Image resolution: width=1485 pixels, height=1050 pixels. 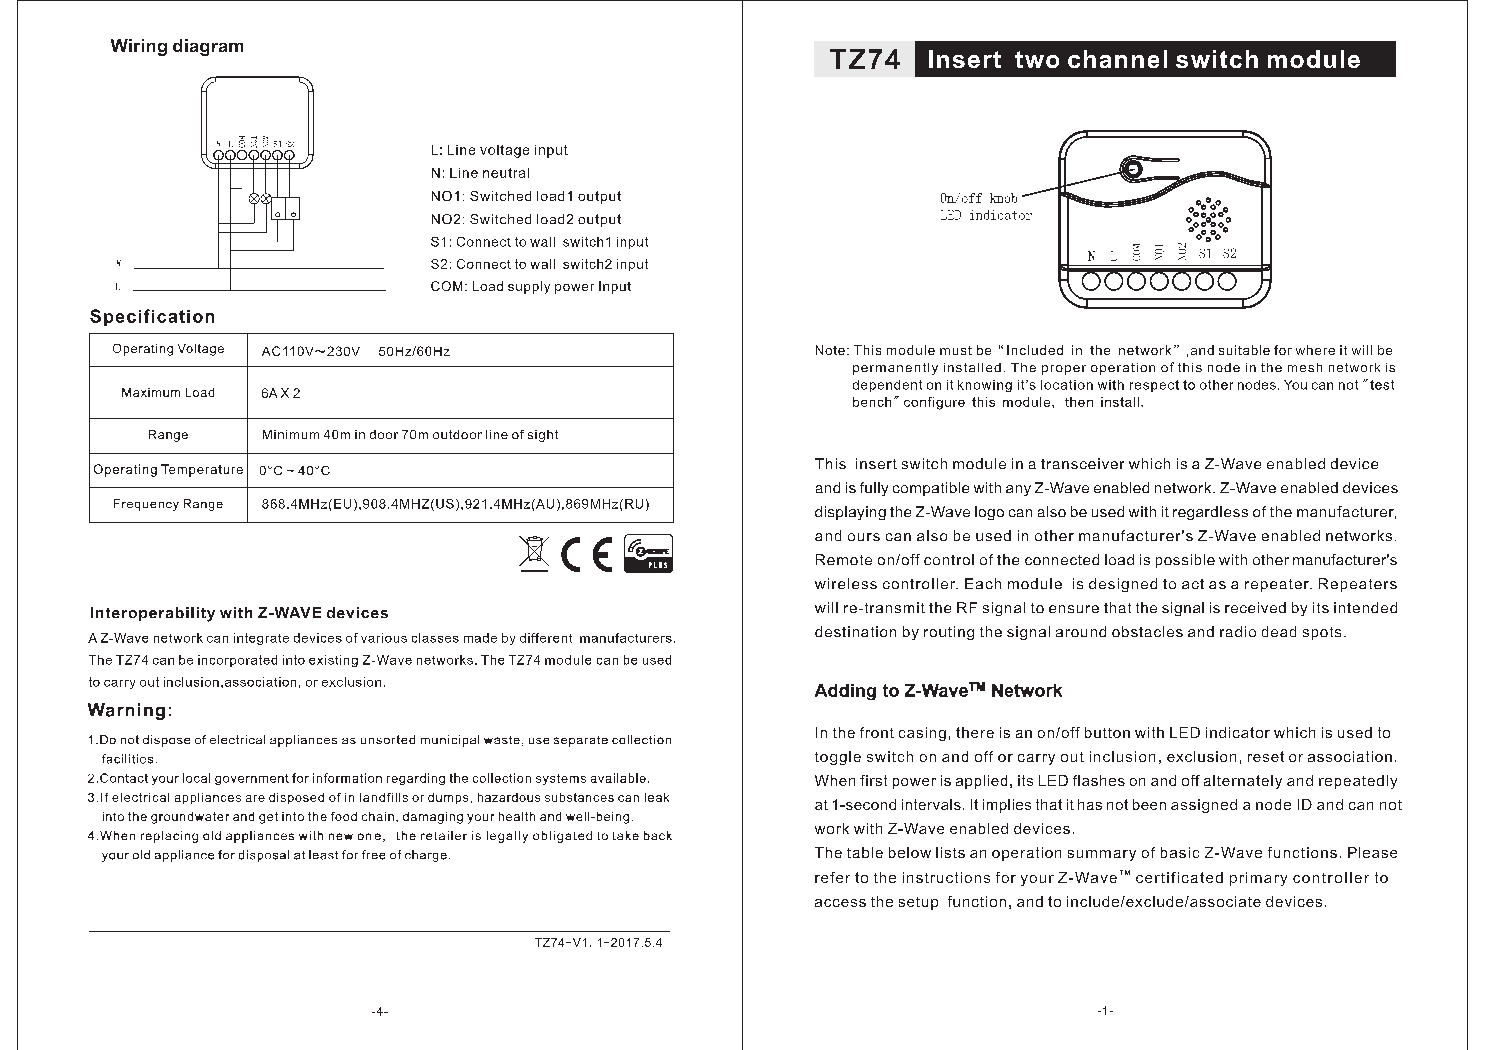 I want to click on Note, so click(x=830, y=350).
